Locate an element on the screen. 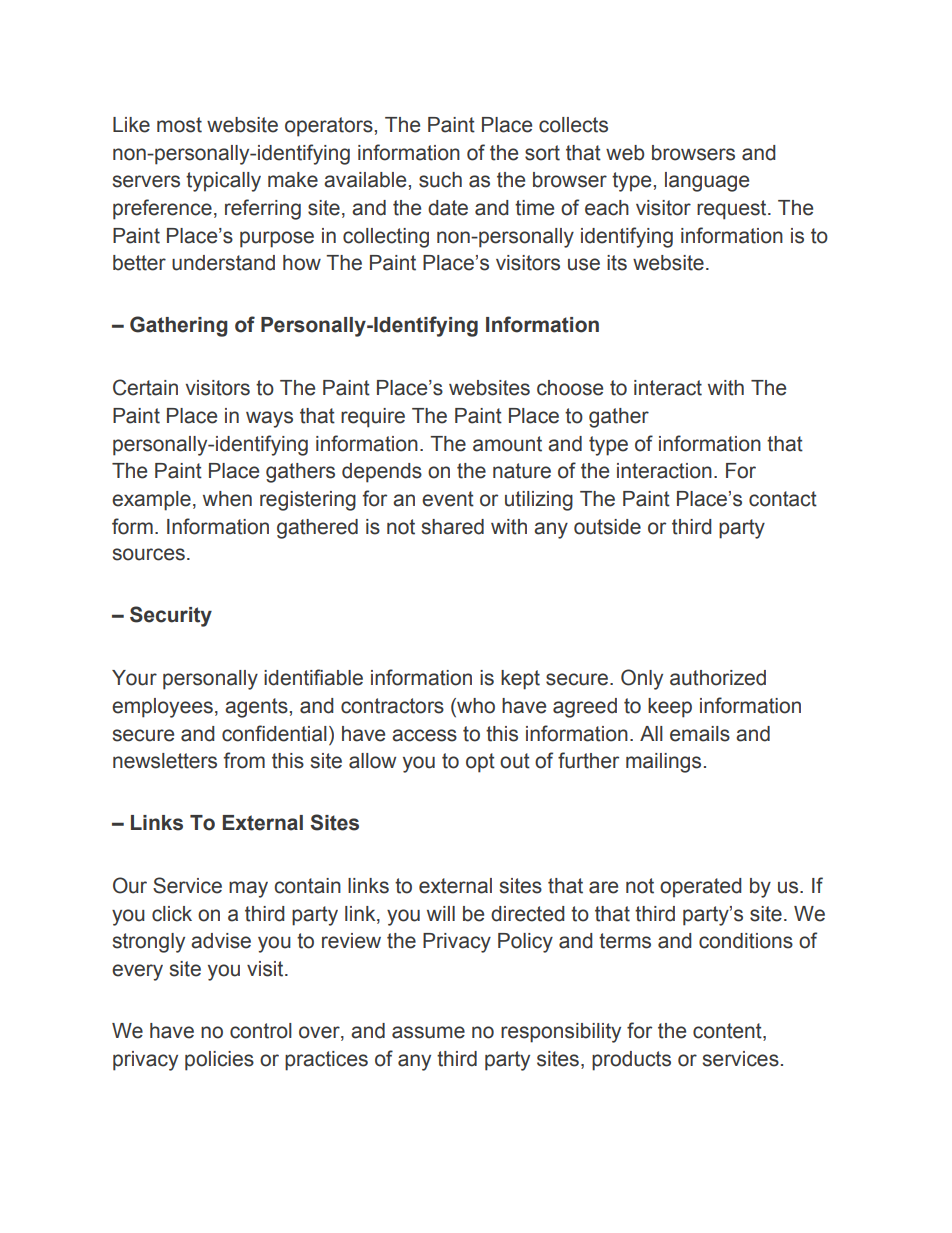 Image resolution: width=952 pixels, height=1233 pixels. language is located at coordinates (707, 182).
